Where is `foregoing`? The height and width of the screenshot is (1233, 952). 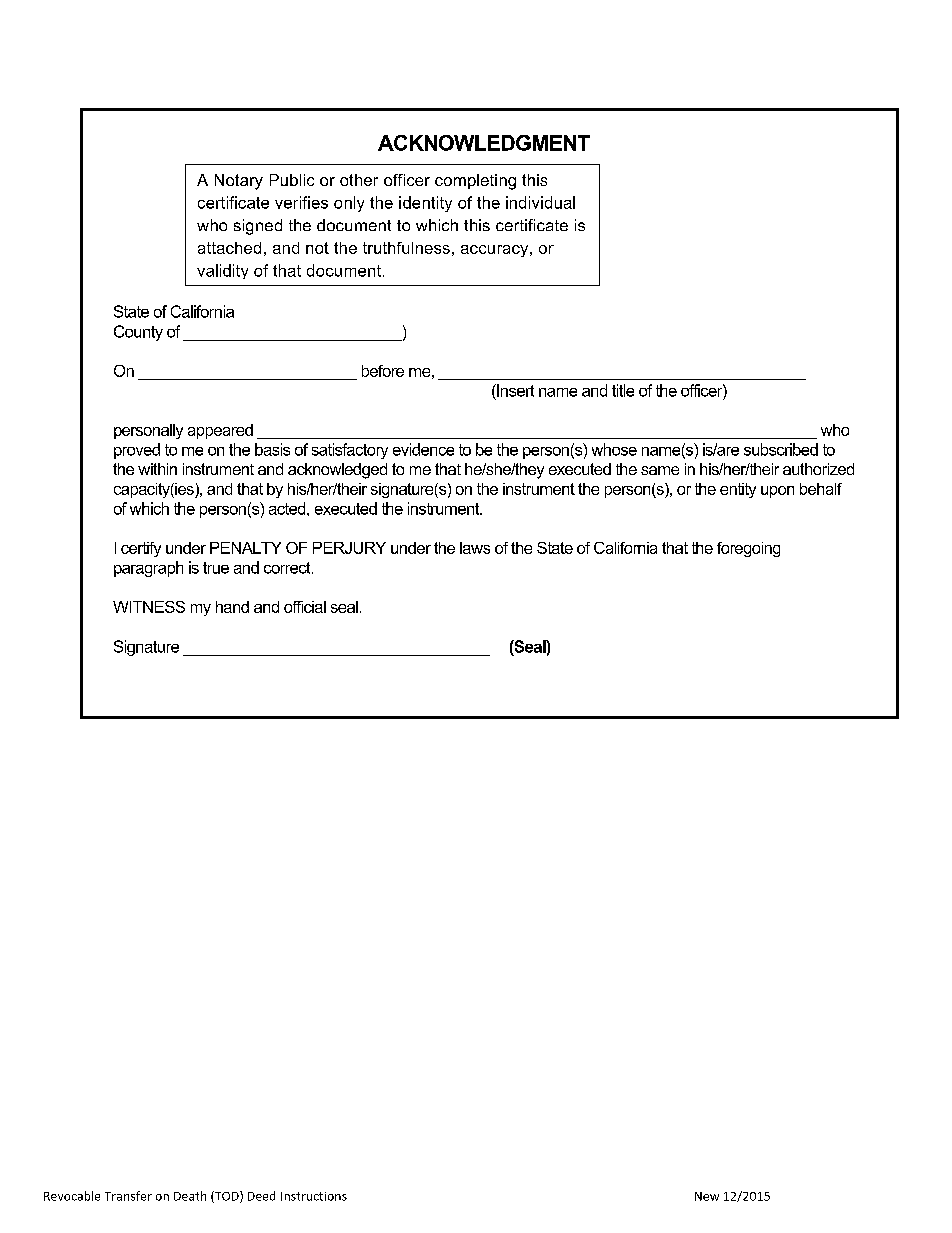
foregoing is located at coordinates (748, 549).
